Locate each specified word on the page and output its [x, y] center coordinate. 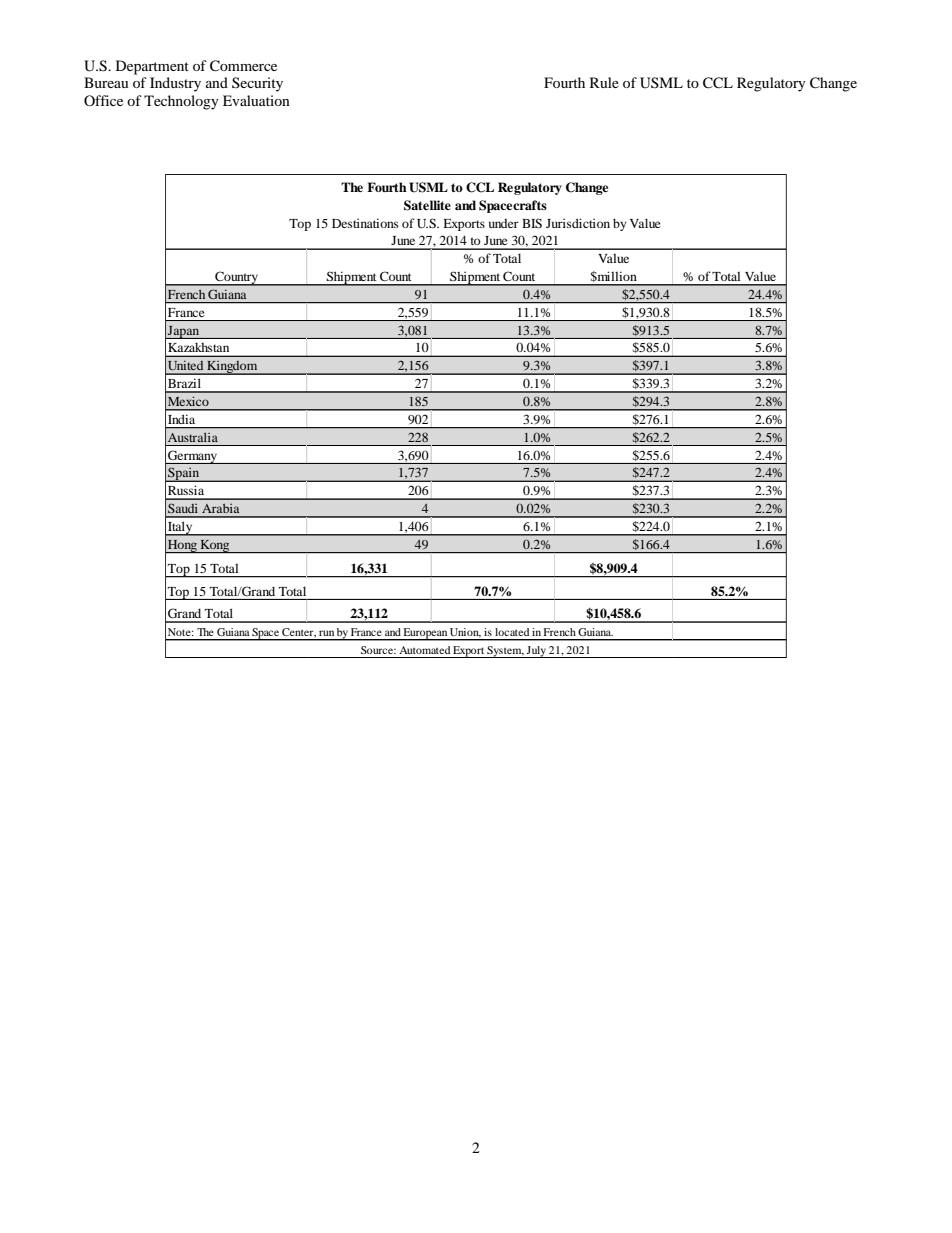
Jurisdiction [578, 223]
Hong [182, 546]
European [425, 634]
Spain [184, 474]
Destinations [365, 223]
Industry [175, 84]
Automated [424, 650]
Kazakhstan [199, 347]
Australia [193, 437]
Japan [184, 332]
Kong [215, 546]
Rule [604, 82]
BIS [532, 223]
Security [257, 84]
